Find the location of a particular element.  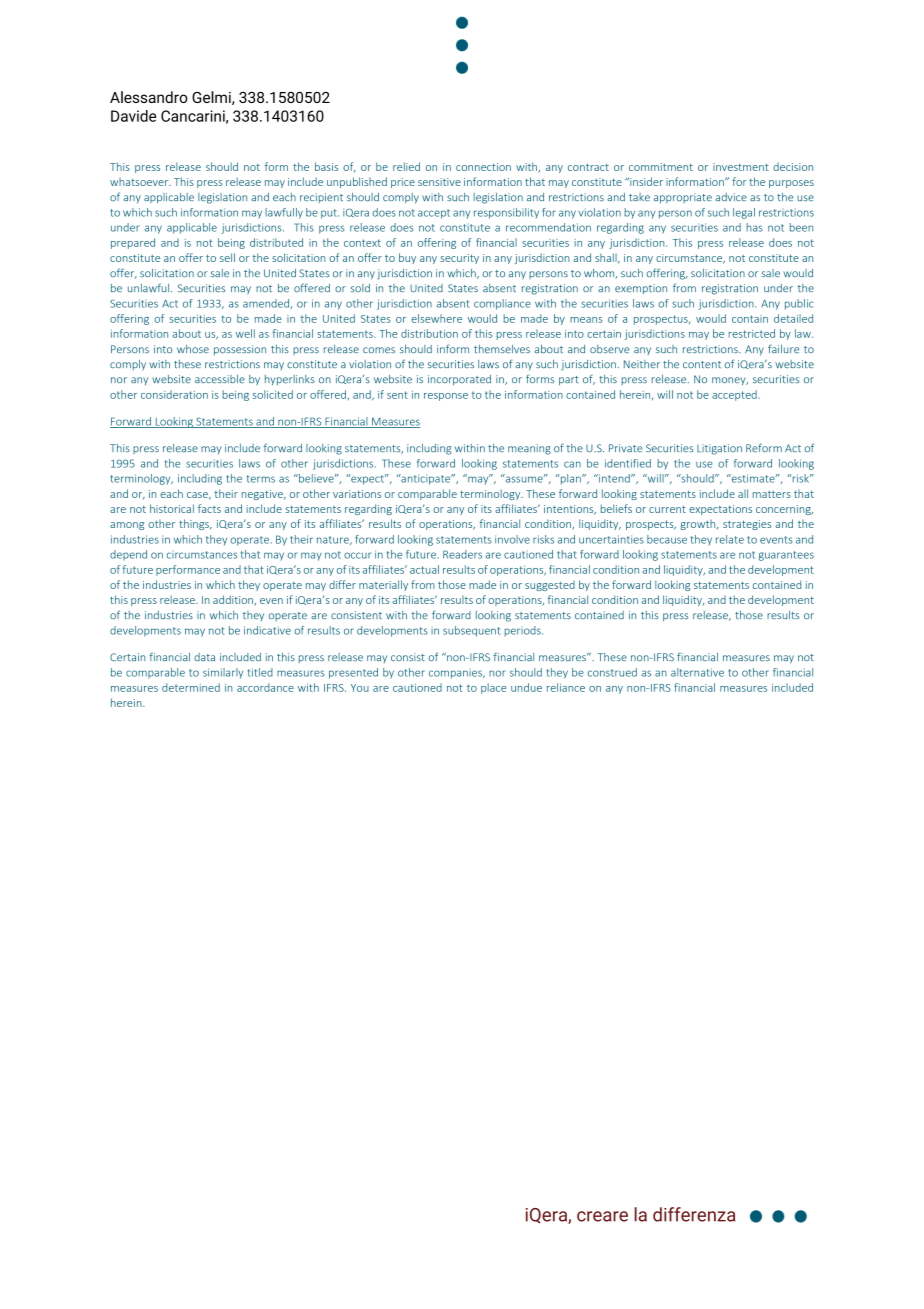

meaning is located at coordinates (529, 449).
